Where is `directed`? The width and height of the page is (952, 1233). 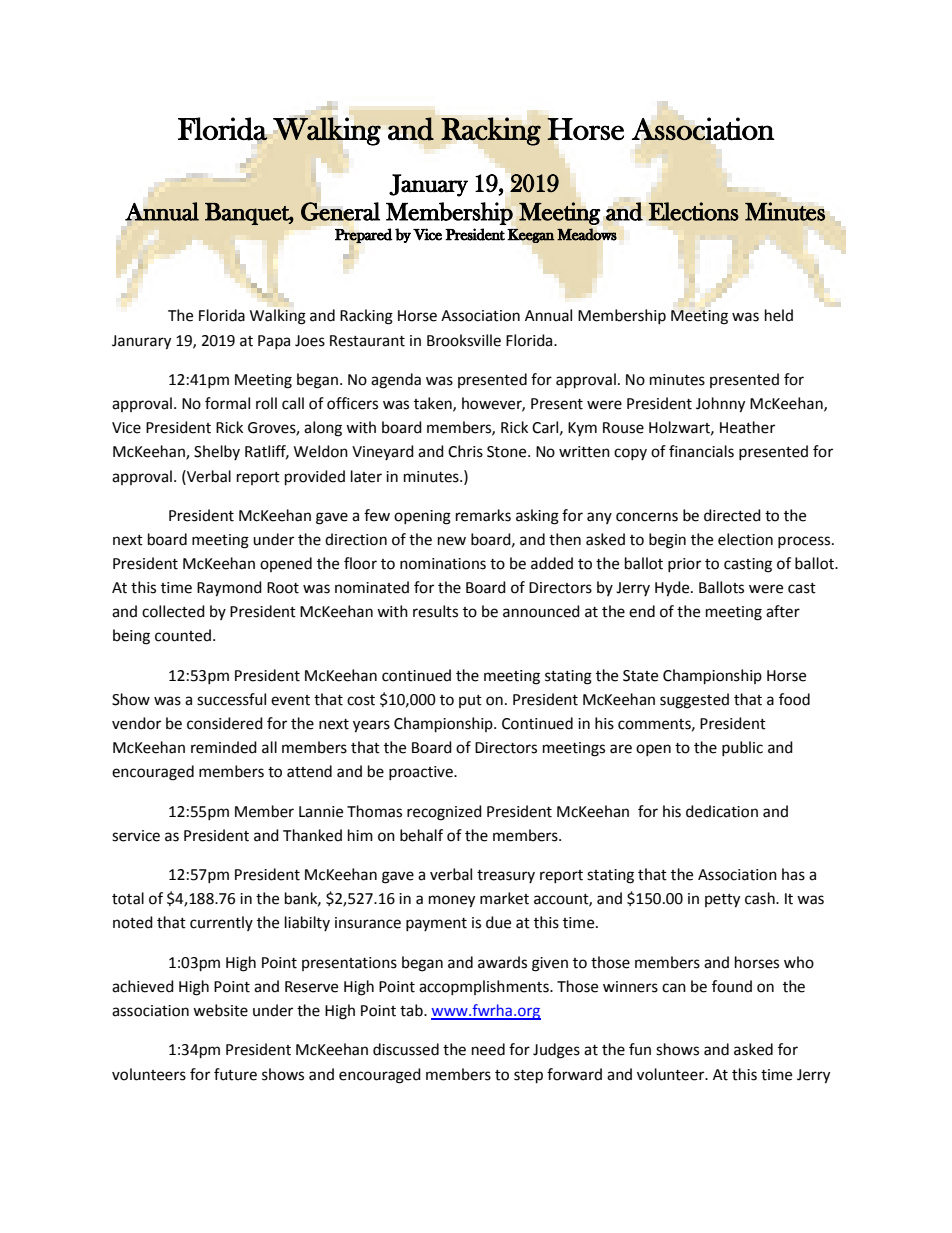 directed is located at coordinates (732, 515).
